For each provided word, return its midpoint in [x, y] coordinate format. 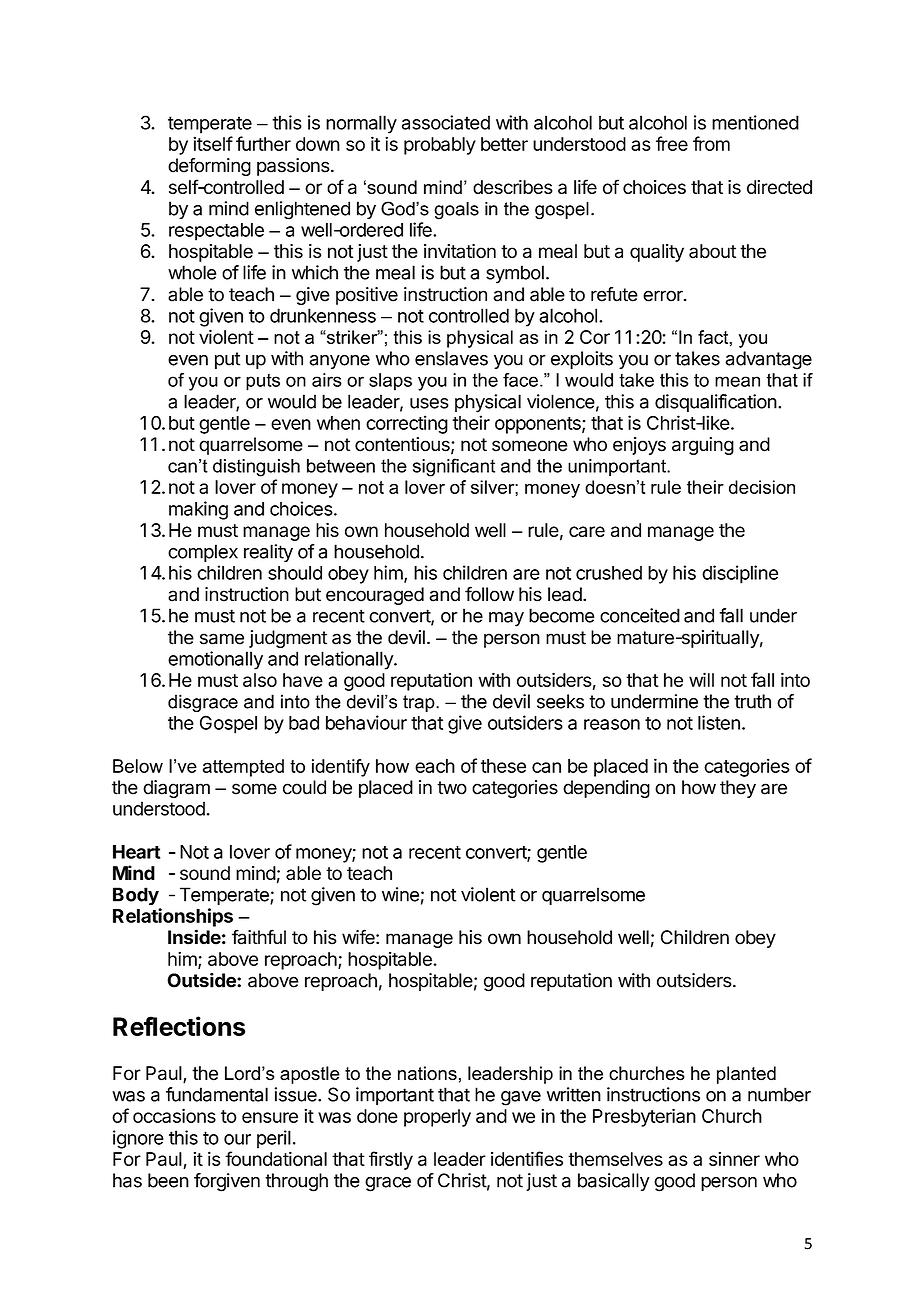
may [506, 619]
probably [440, 146]
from [711, 143]
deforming [209, 167]
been [168, 1180]
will [701, 679]
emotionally [215, 660]
